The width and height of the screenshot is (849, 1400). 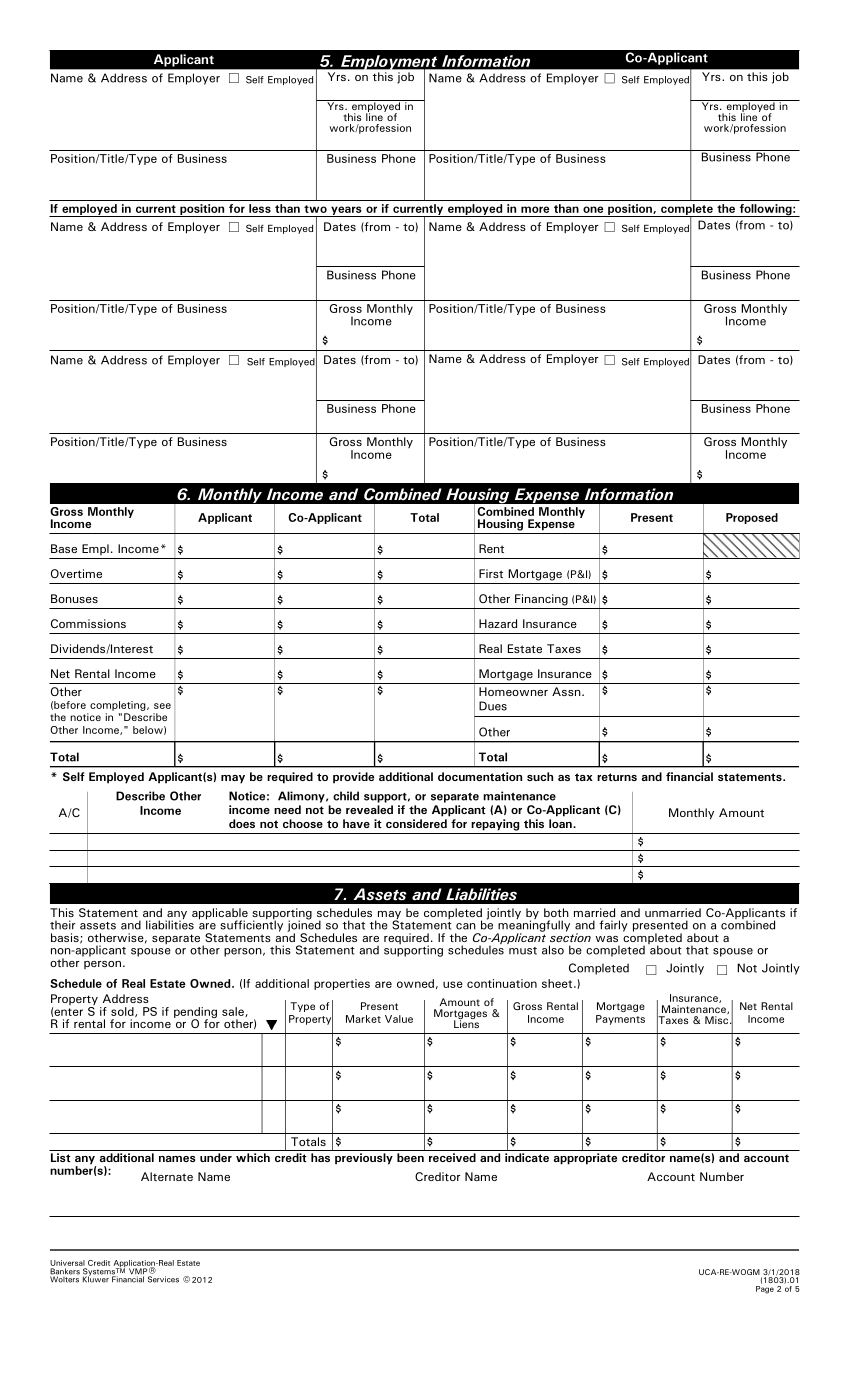 What do you see at coordinates (535, 209) in the screenshot?
I see `more` at bounding box center [535, 209].
